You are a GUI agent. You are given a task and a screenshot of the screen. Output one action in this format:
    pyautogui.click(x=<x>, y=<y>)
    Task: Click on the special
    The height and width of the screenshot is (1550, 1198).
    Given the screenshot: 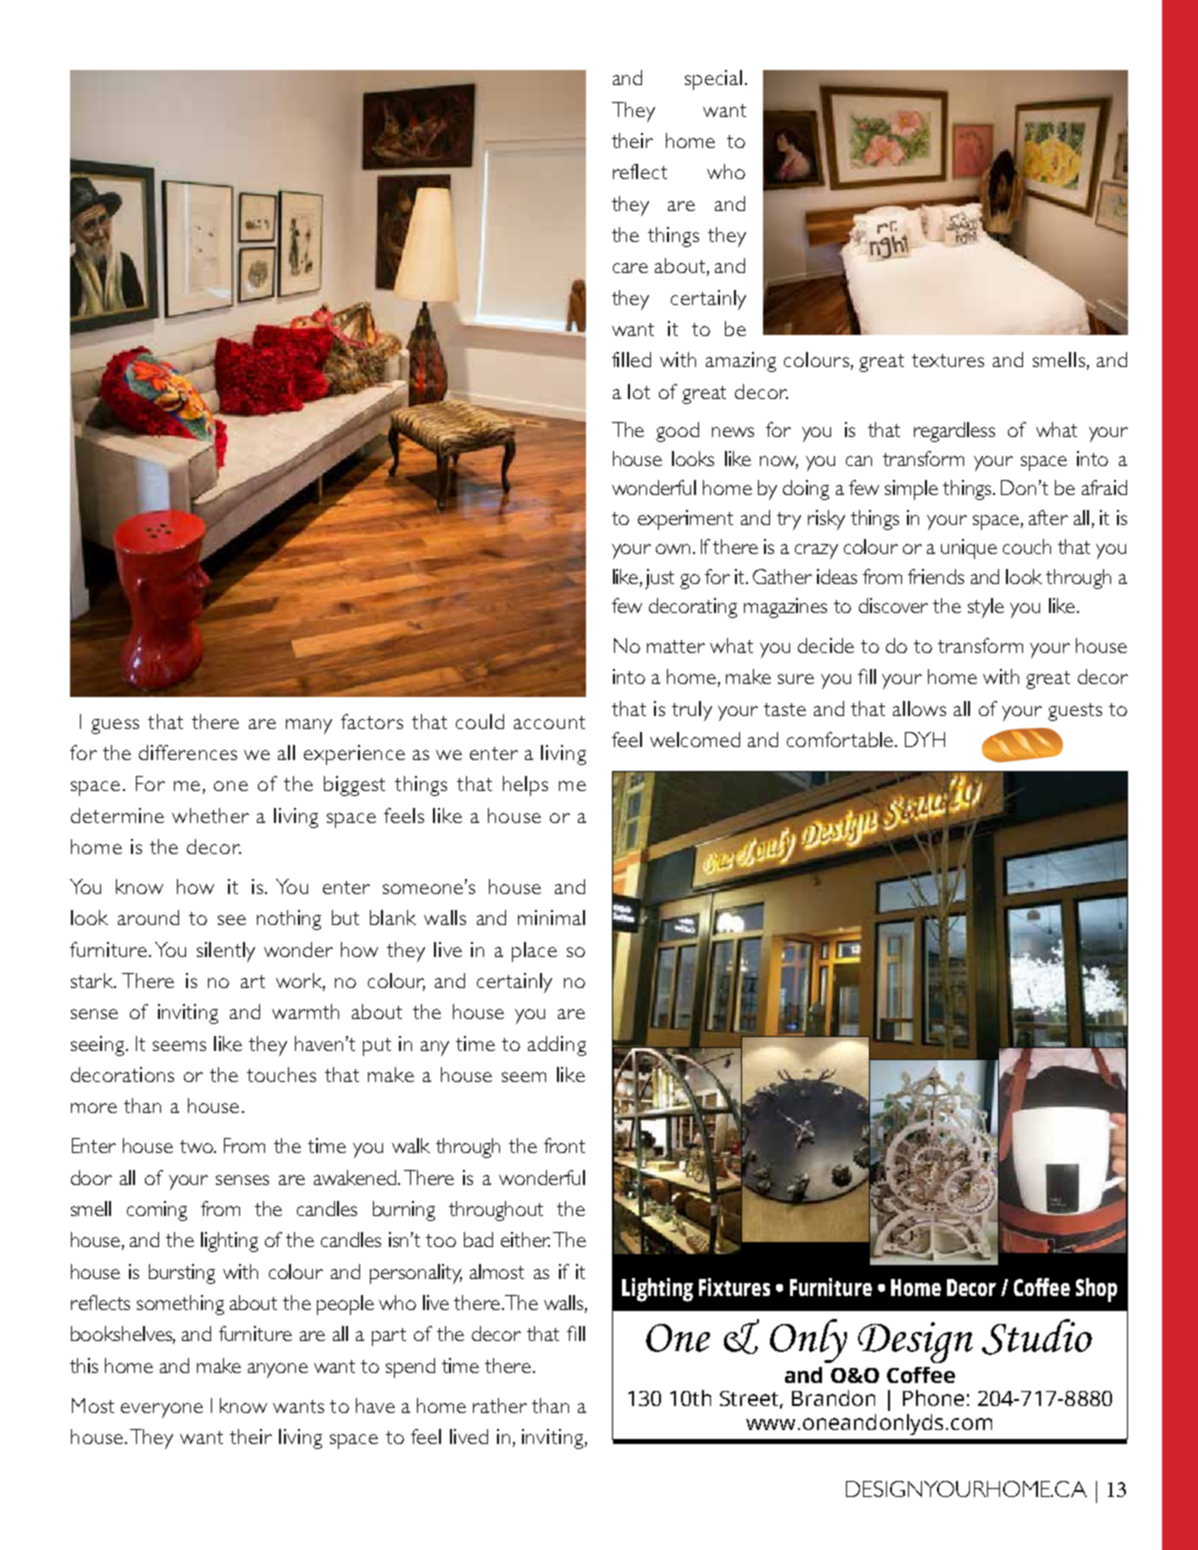 What is the action you would take?
    pyautogui.click(x=713, y=80)
